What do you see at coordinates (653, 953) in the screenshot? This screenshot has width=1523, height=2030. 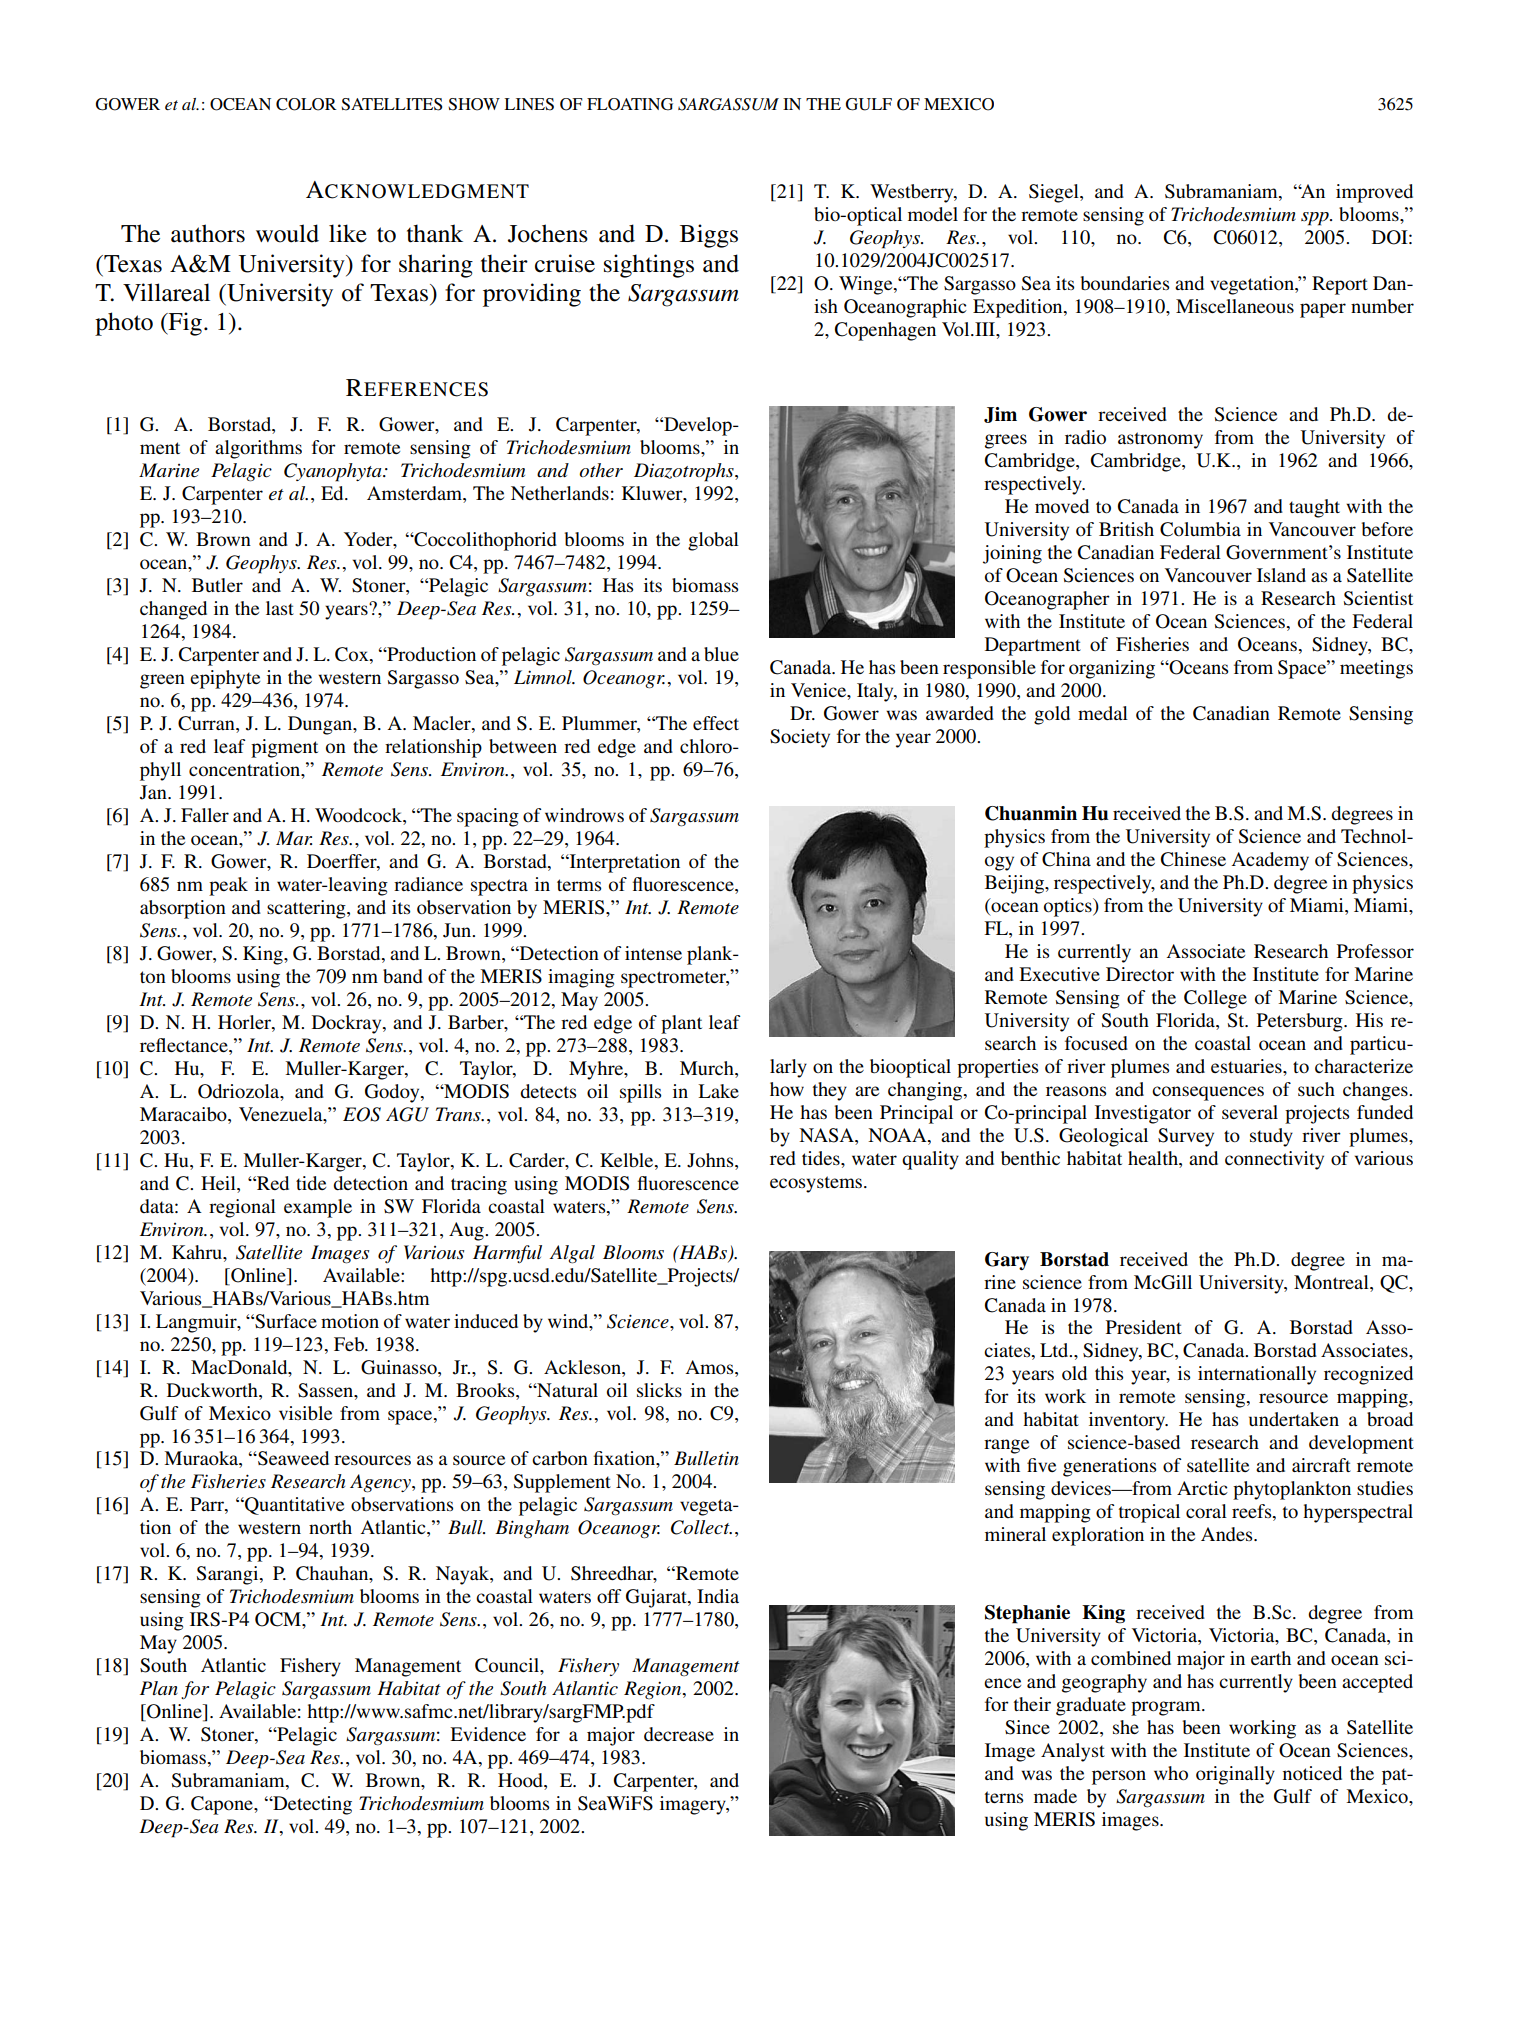 I see `intense` at bounding box center [653, 953].
